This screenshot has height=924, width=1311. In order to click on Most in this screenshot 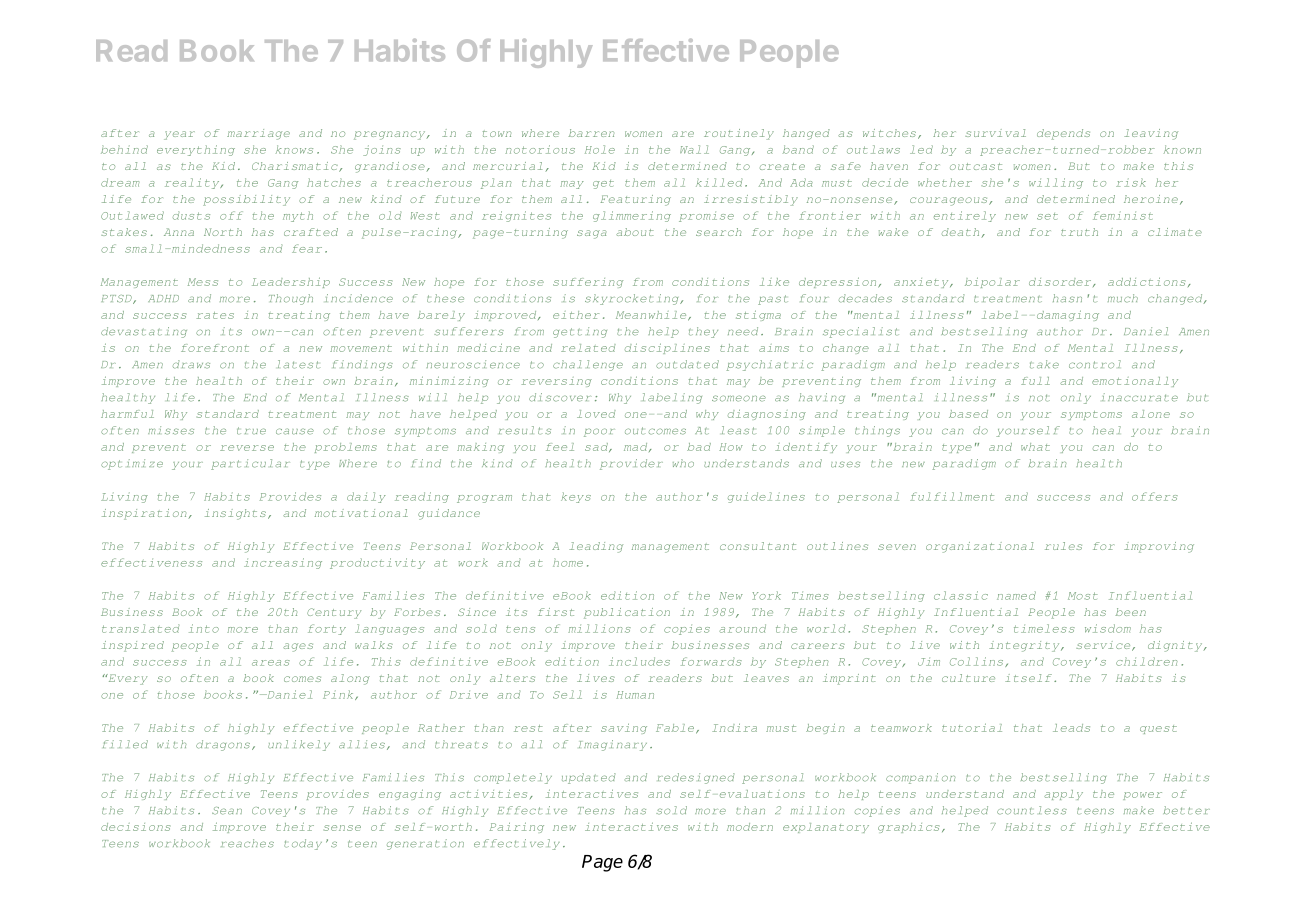, I will do `click(1083, 596)`.
